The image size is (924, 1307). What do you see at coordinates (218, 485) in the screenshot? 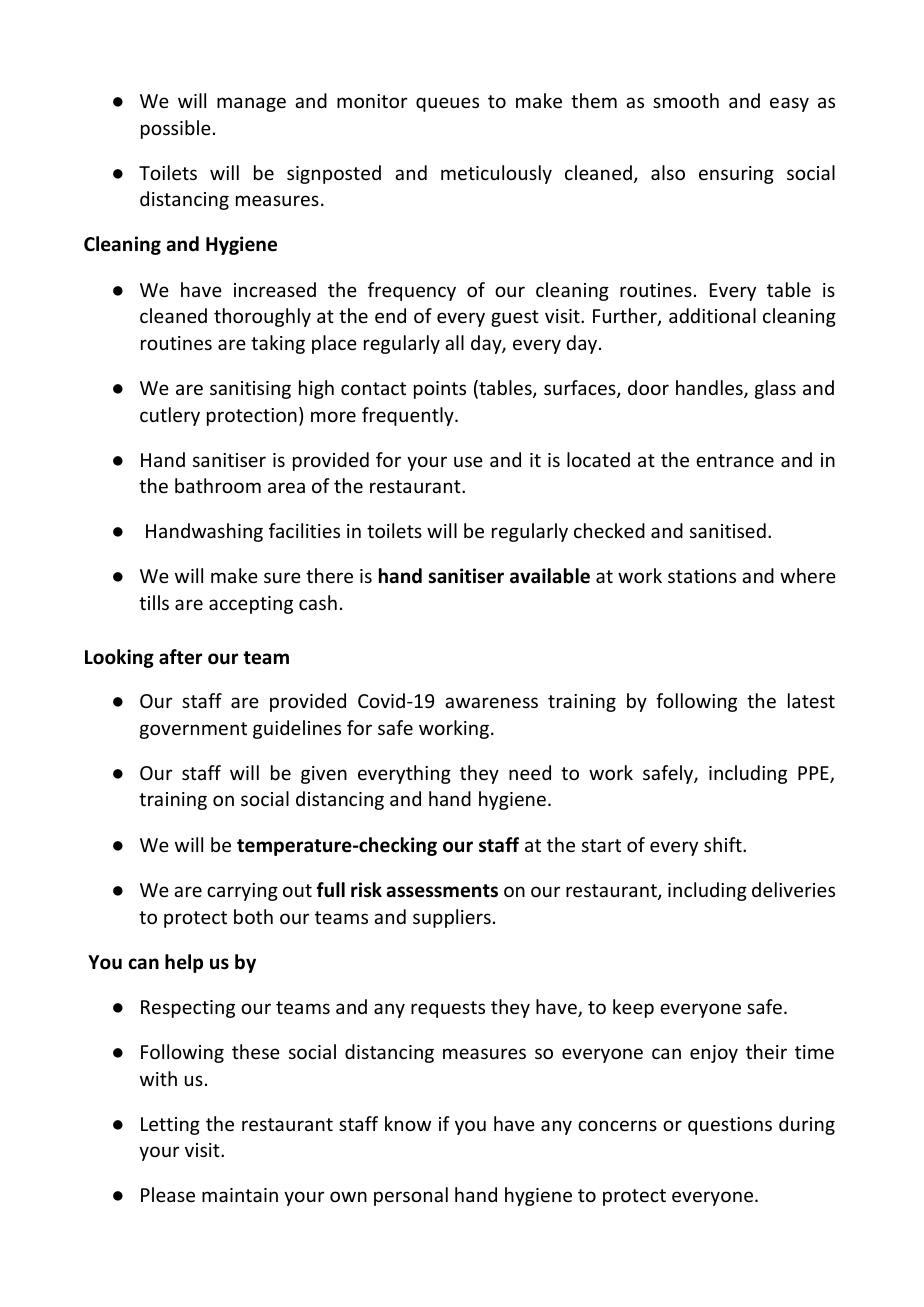
I see `bathroom` at bounding box center [218, 485].
